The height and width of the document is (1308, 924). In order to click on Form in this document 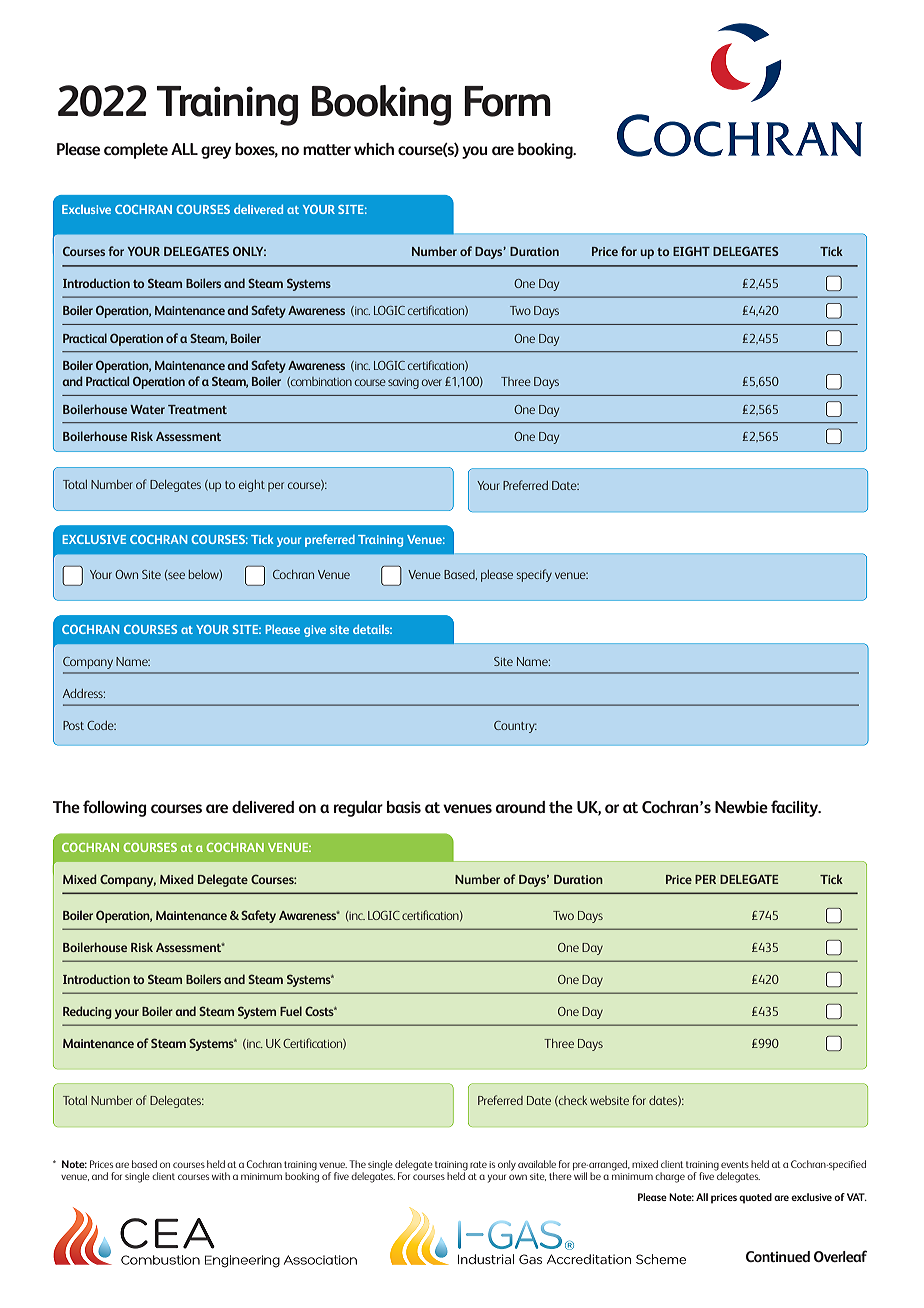, I will do `click(507, 101)`.
